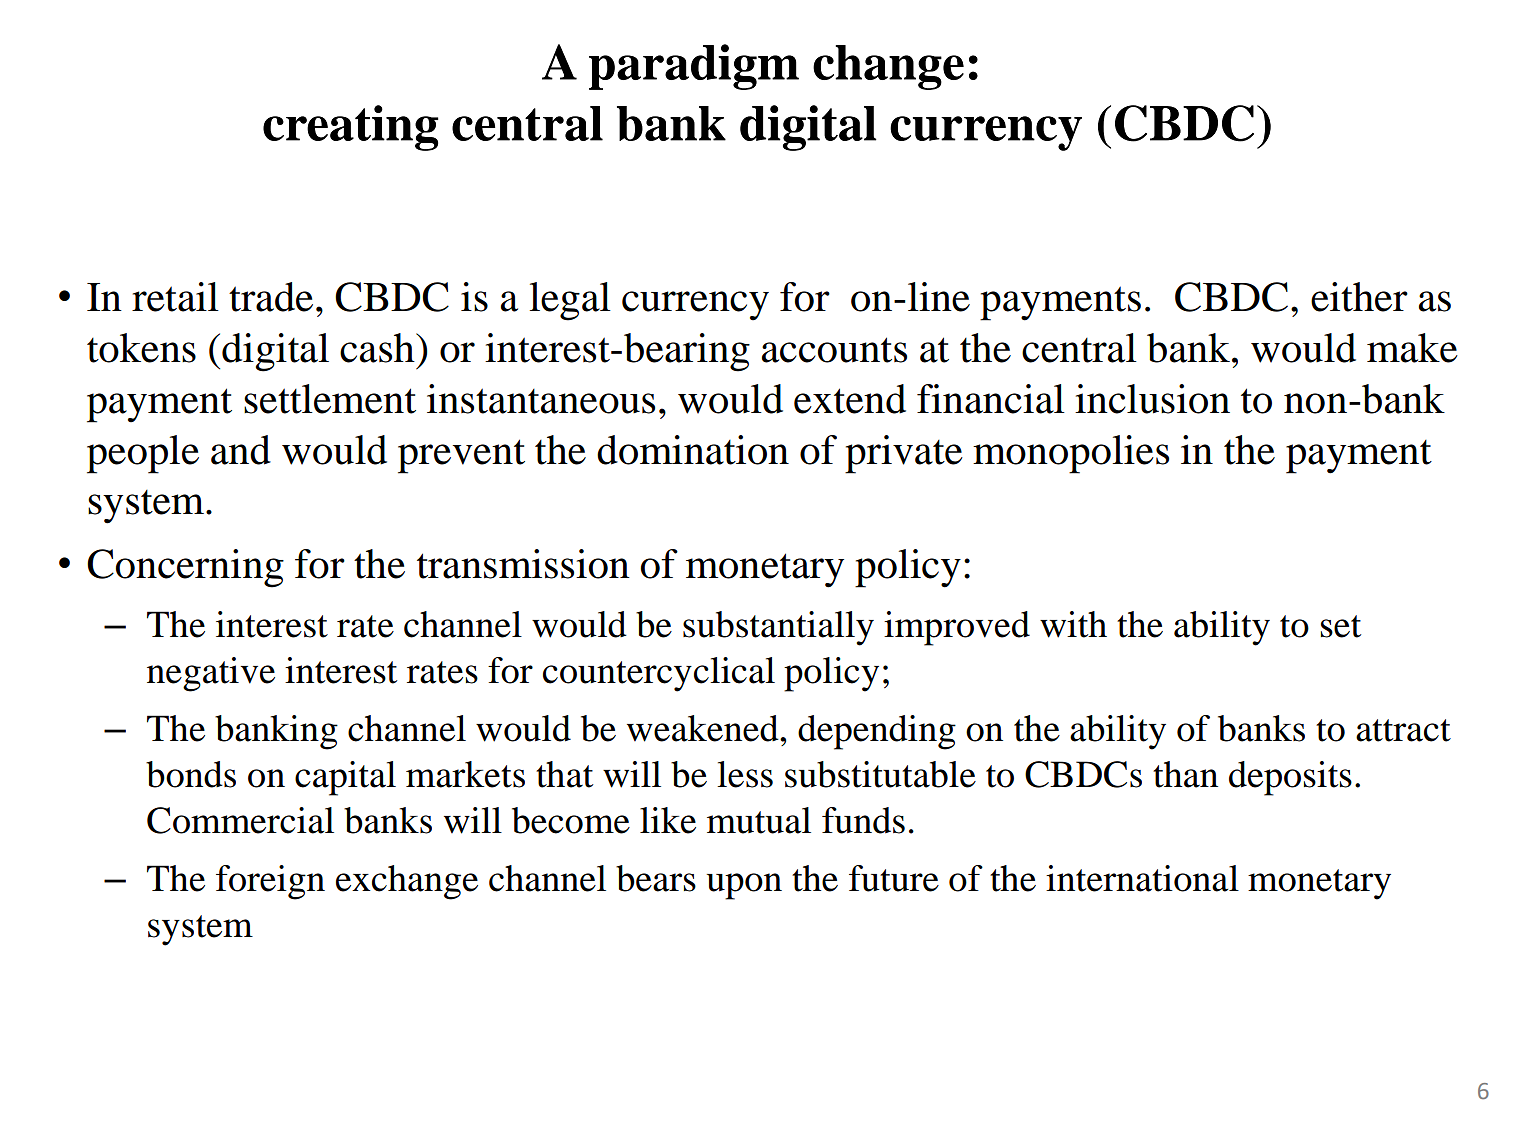  I want to click on foreign, so click(270, 882).
